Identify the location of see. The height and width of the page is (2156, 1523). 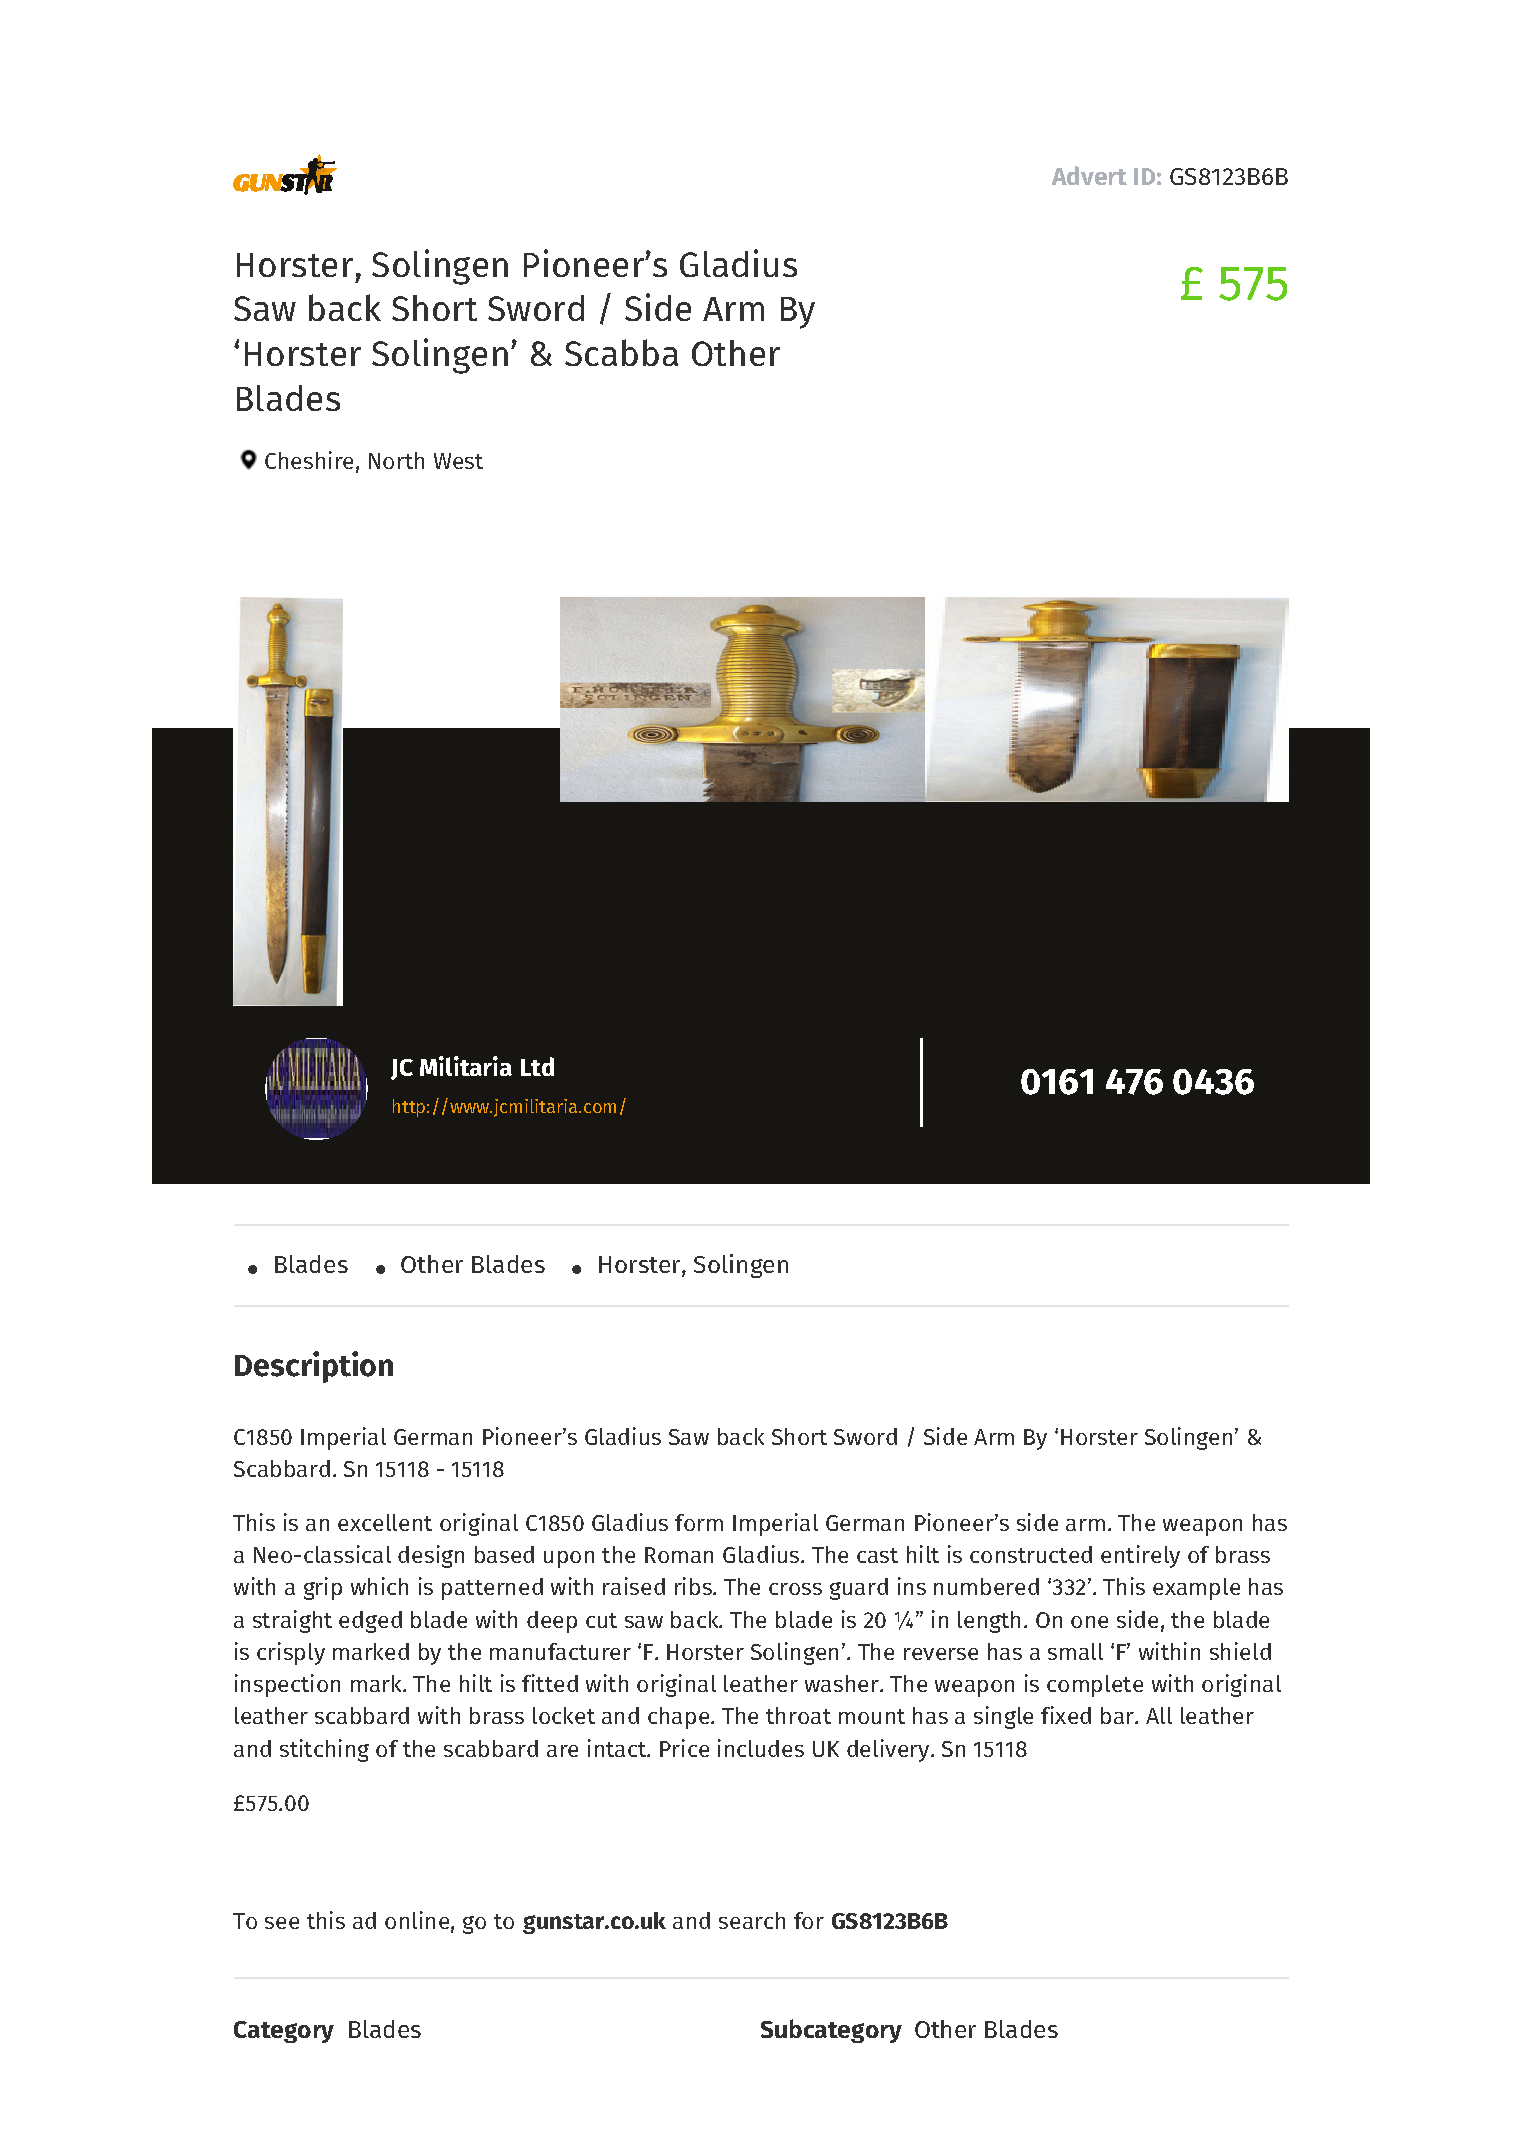
(282, 1923).
